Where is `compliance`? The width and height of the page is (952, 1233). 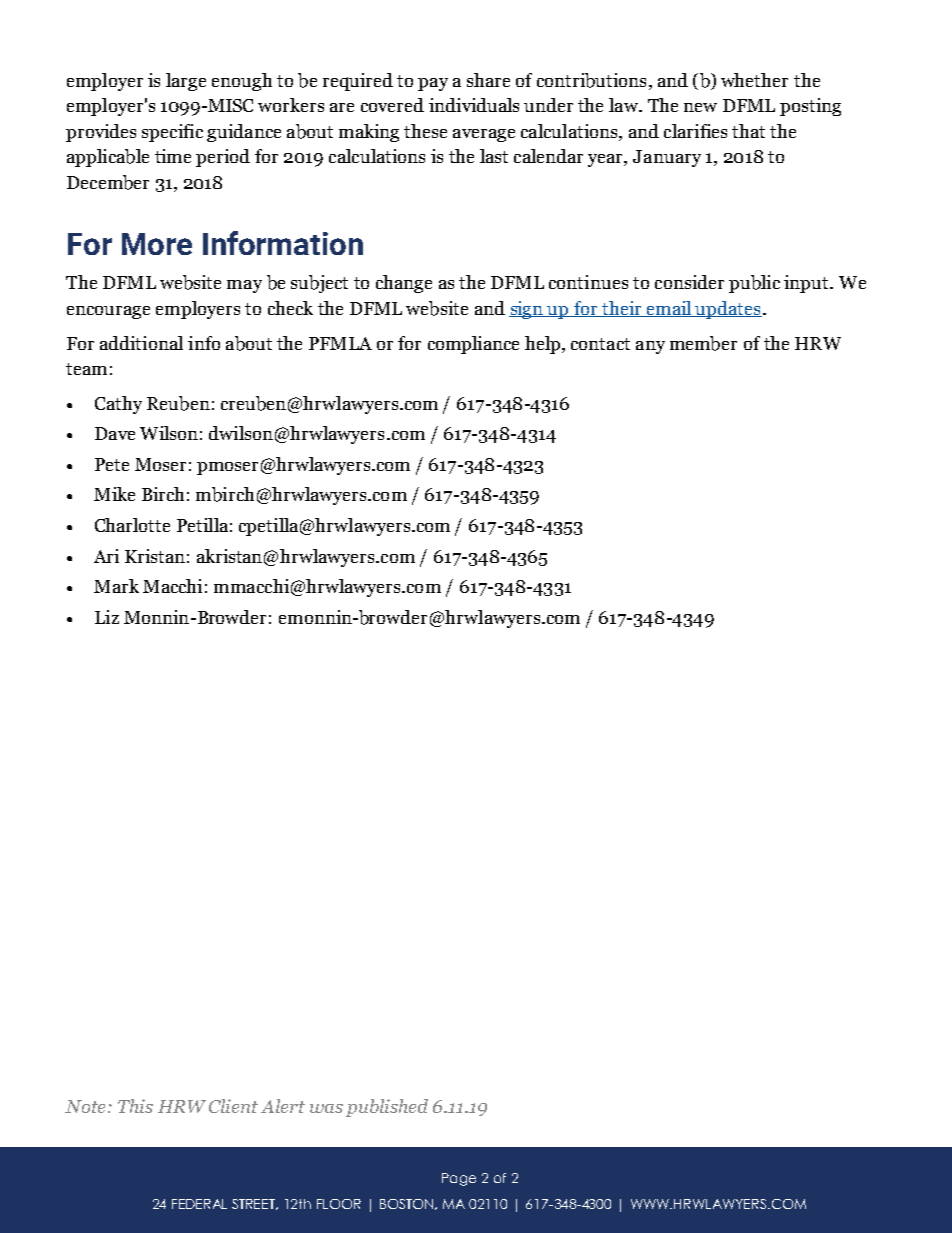 compliance is located at coordinates (473, 345).
